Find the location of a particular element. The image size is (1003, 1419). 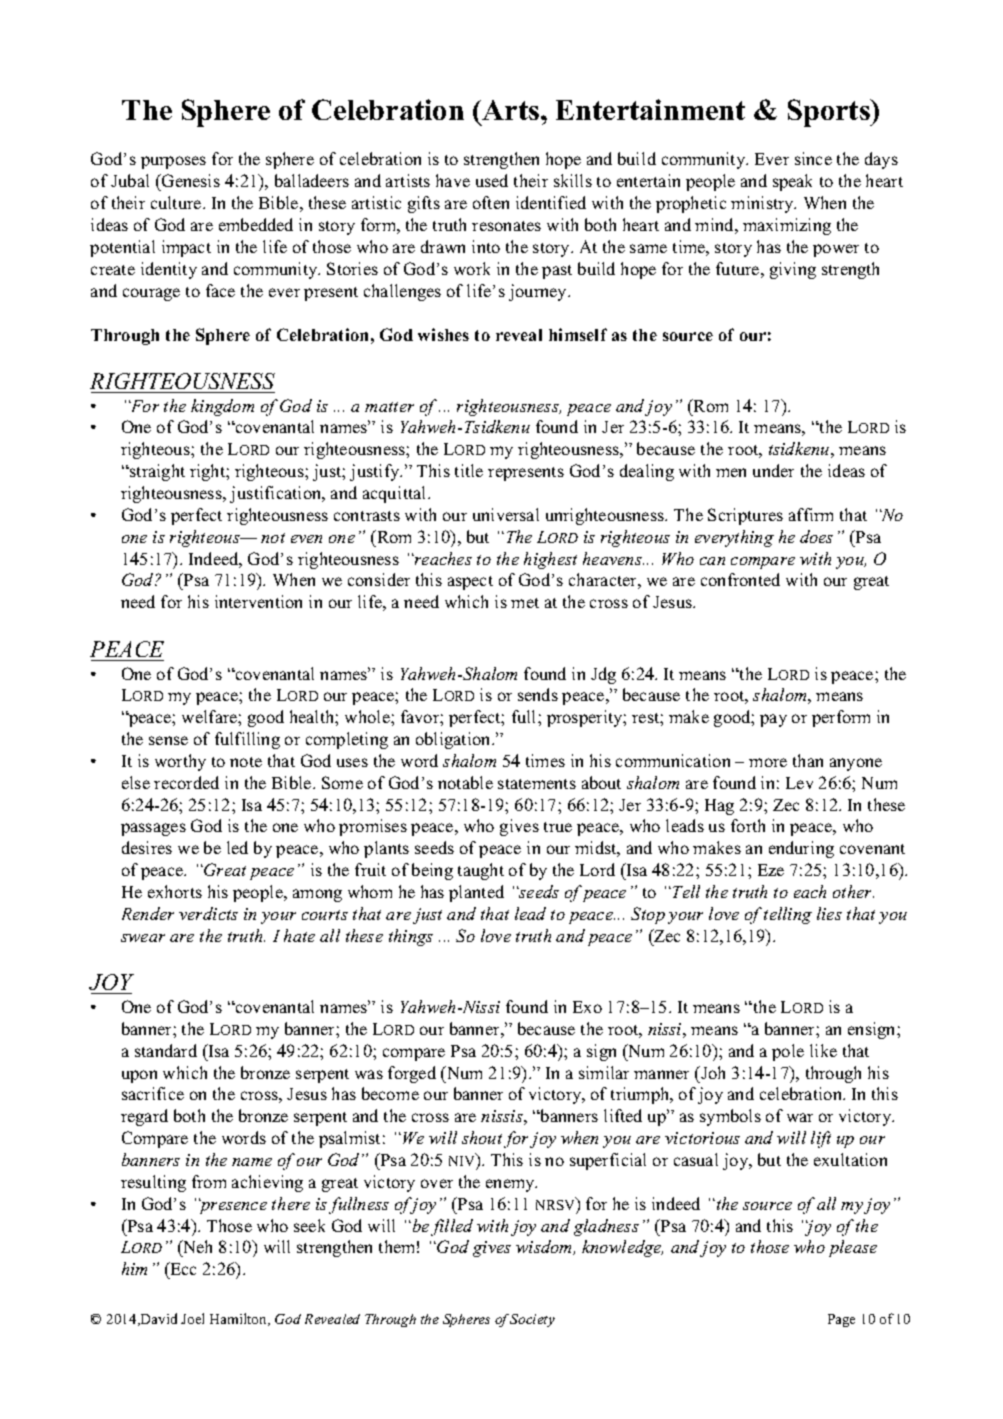

title is located at coordinates (469, 470).
